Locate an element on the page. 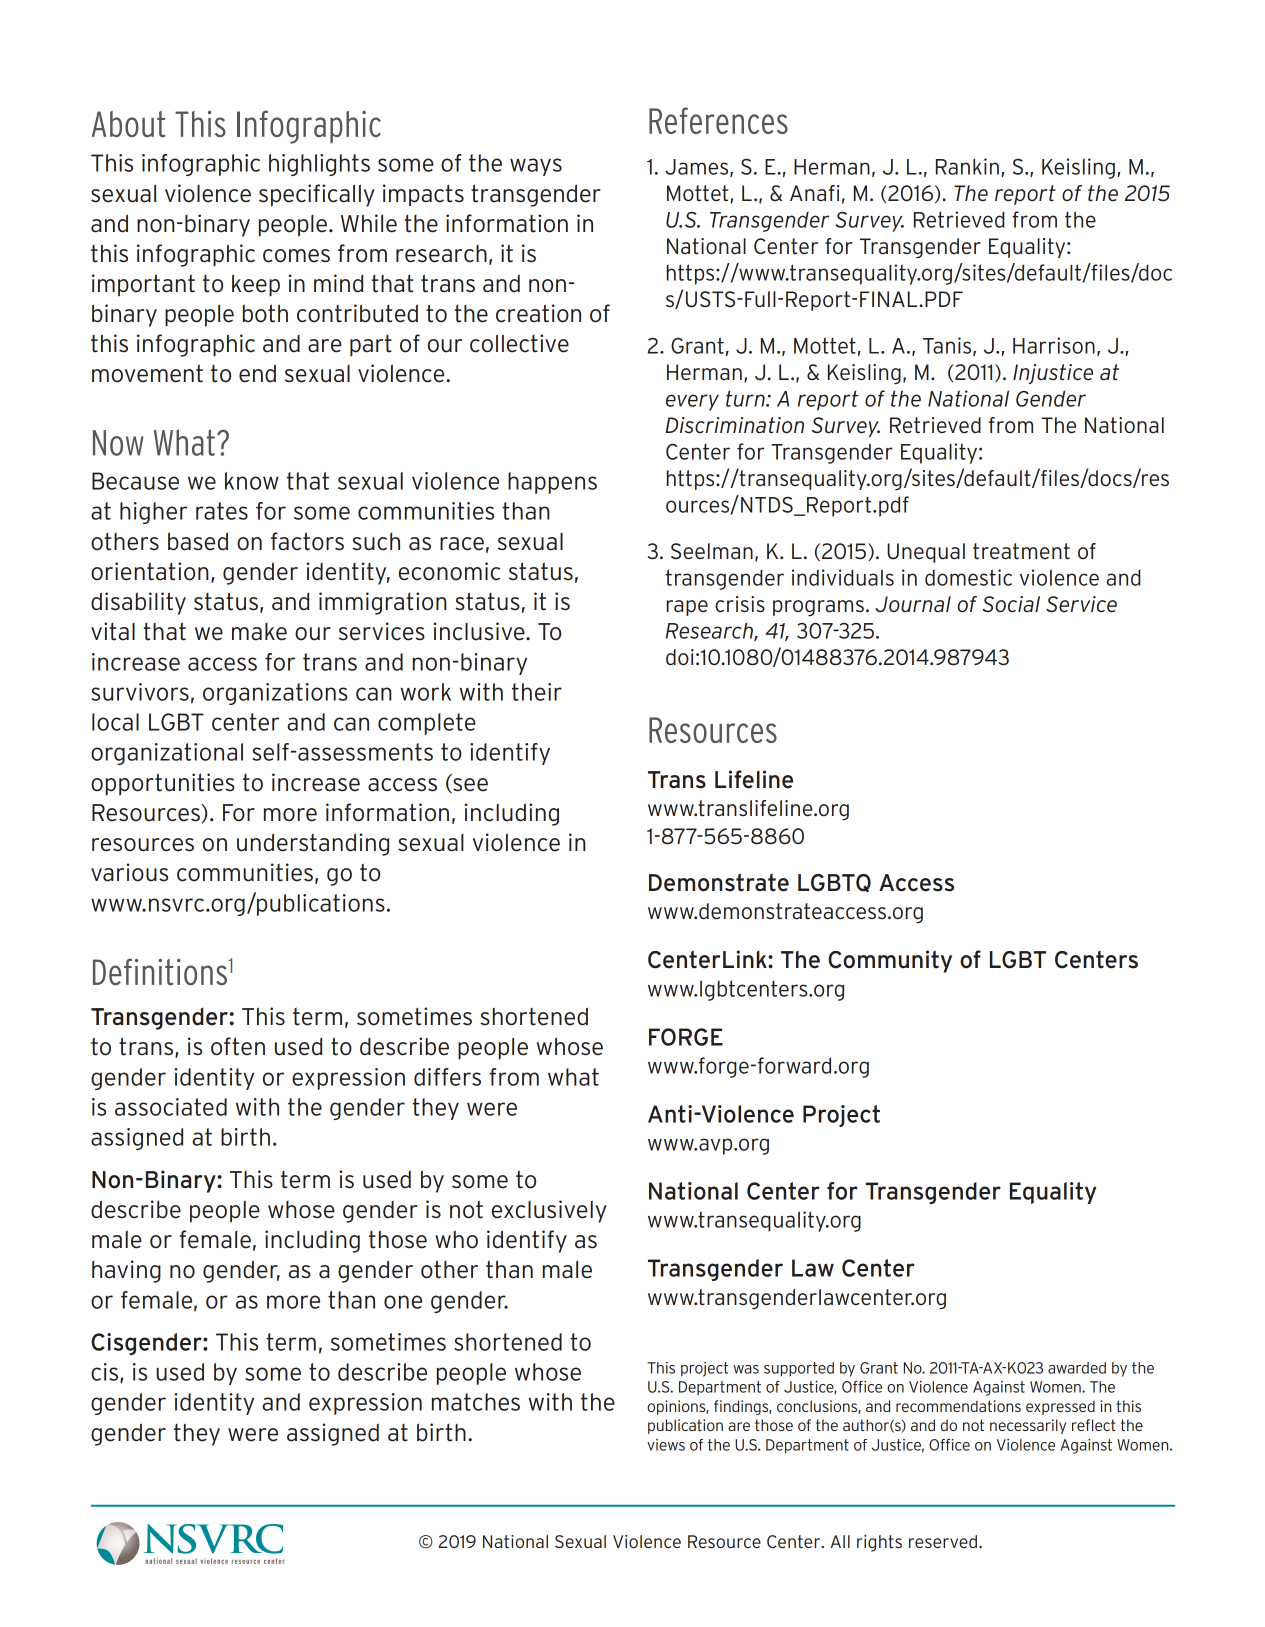 This page has height=1627, width=1265. matches is located at coordinates (476, 1402).
